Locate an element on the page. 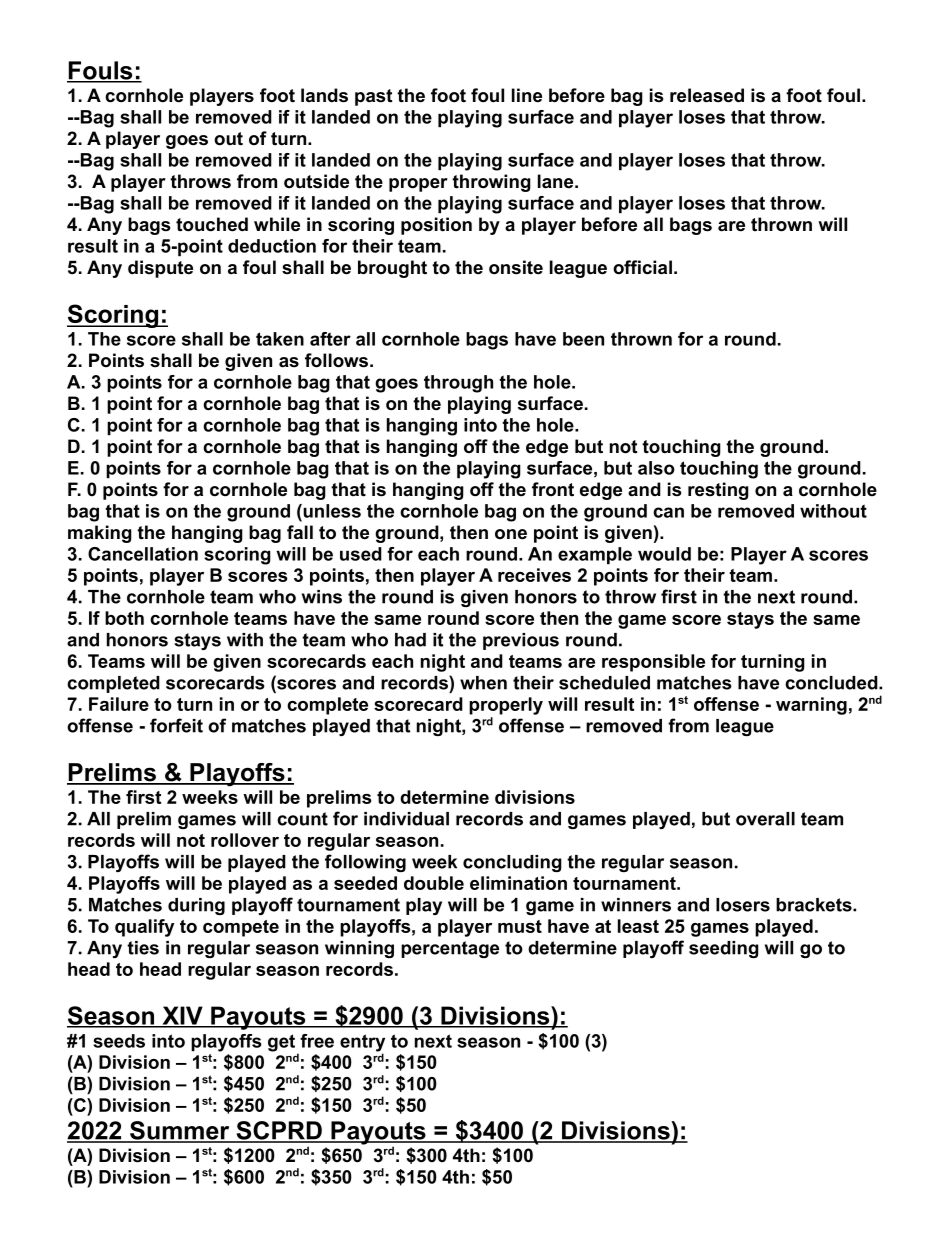  touched is located at coordinates (212, 224).
